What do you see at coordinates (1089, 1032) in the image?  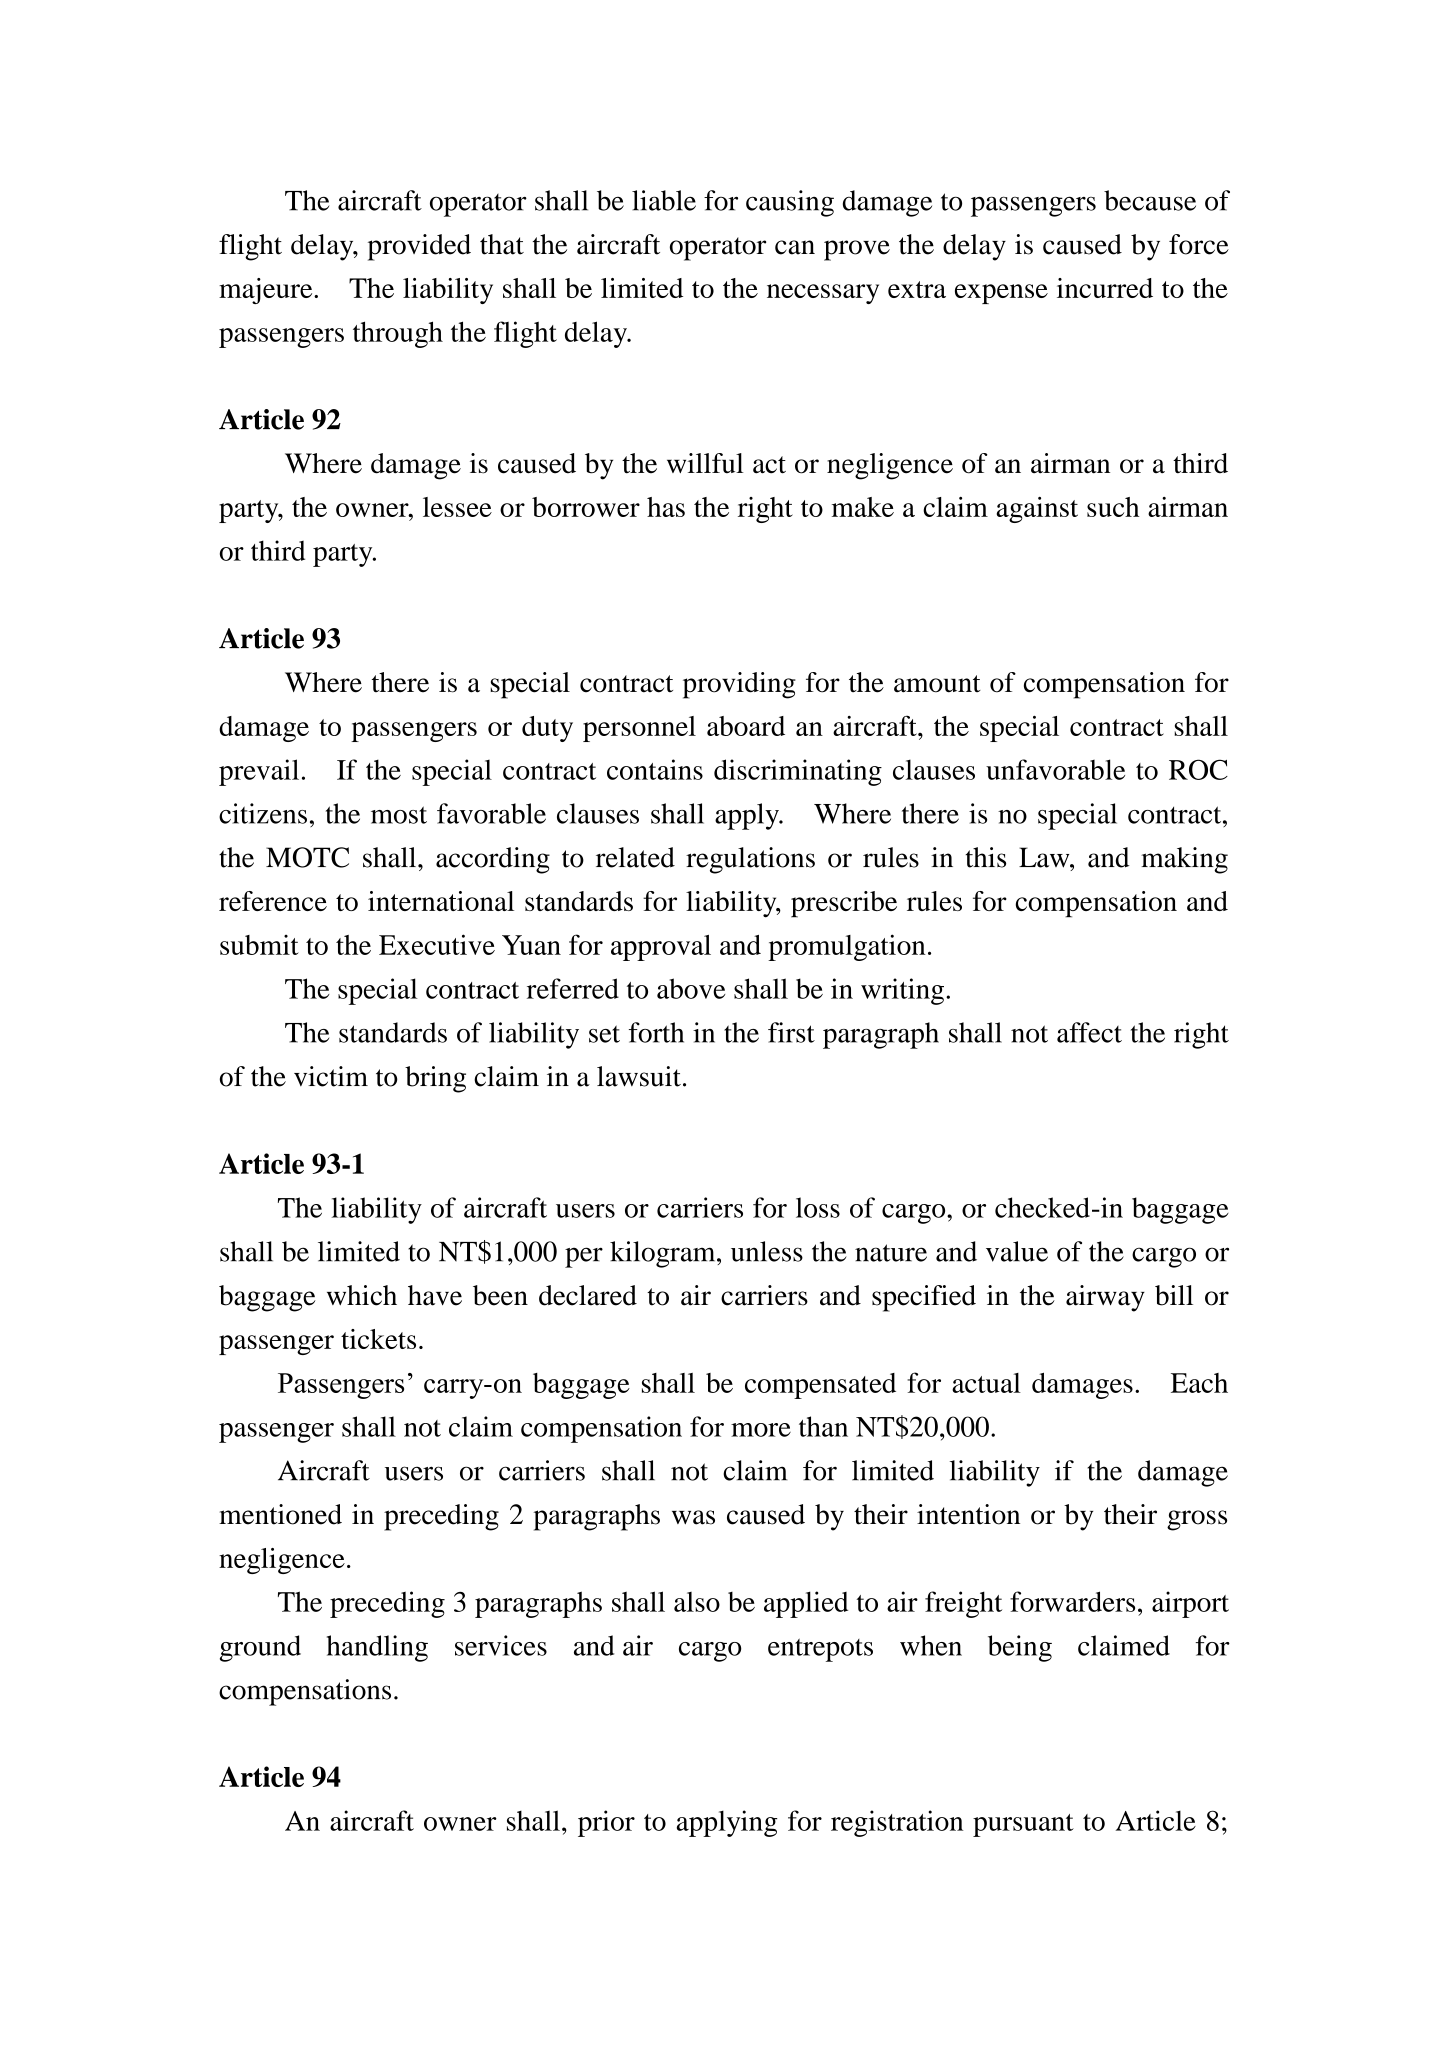 I see `affect` at bounding box center [1089, 1032].
